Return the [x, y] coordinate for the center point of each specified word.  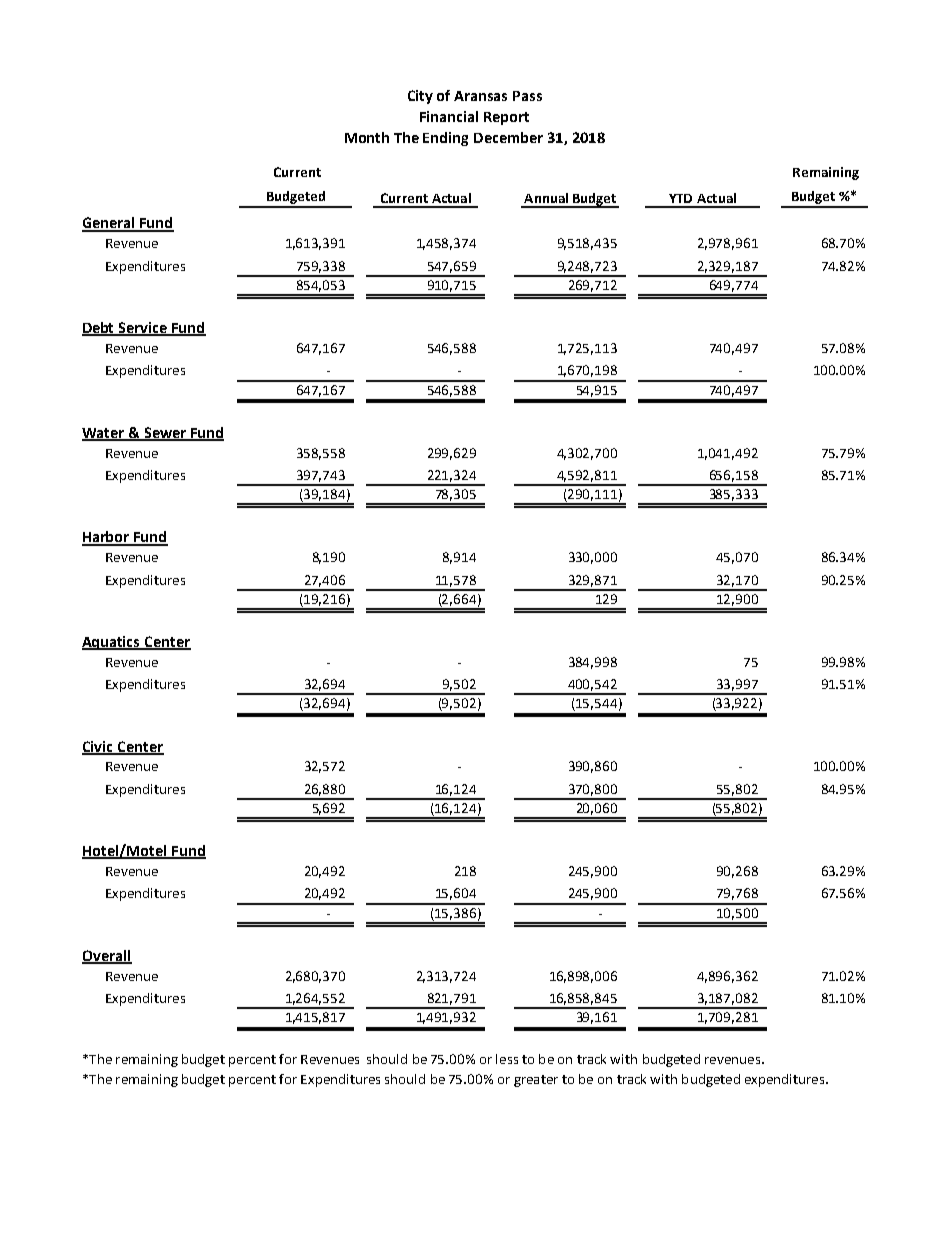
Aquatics [112, 643]
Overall [107, 956]
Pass [527, 96]
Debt [99, 329]
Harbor [107, 538]
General [109, 224]
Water [104, 434]
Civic [99, 747]
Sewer [165, 433]
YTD [680, 198]
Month [367, 137]
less [507, 1059]
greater [536, 1081]
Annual [546, 198]
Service [143, 329]
